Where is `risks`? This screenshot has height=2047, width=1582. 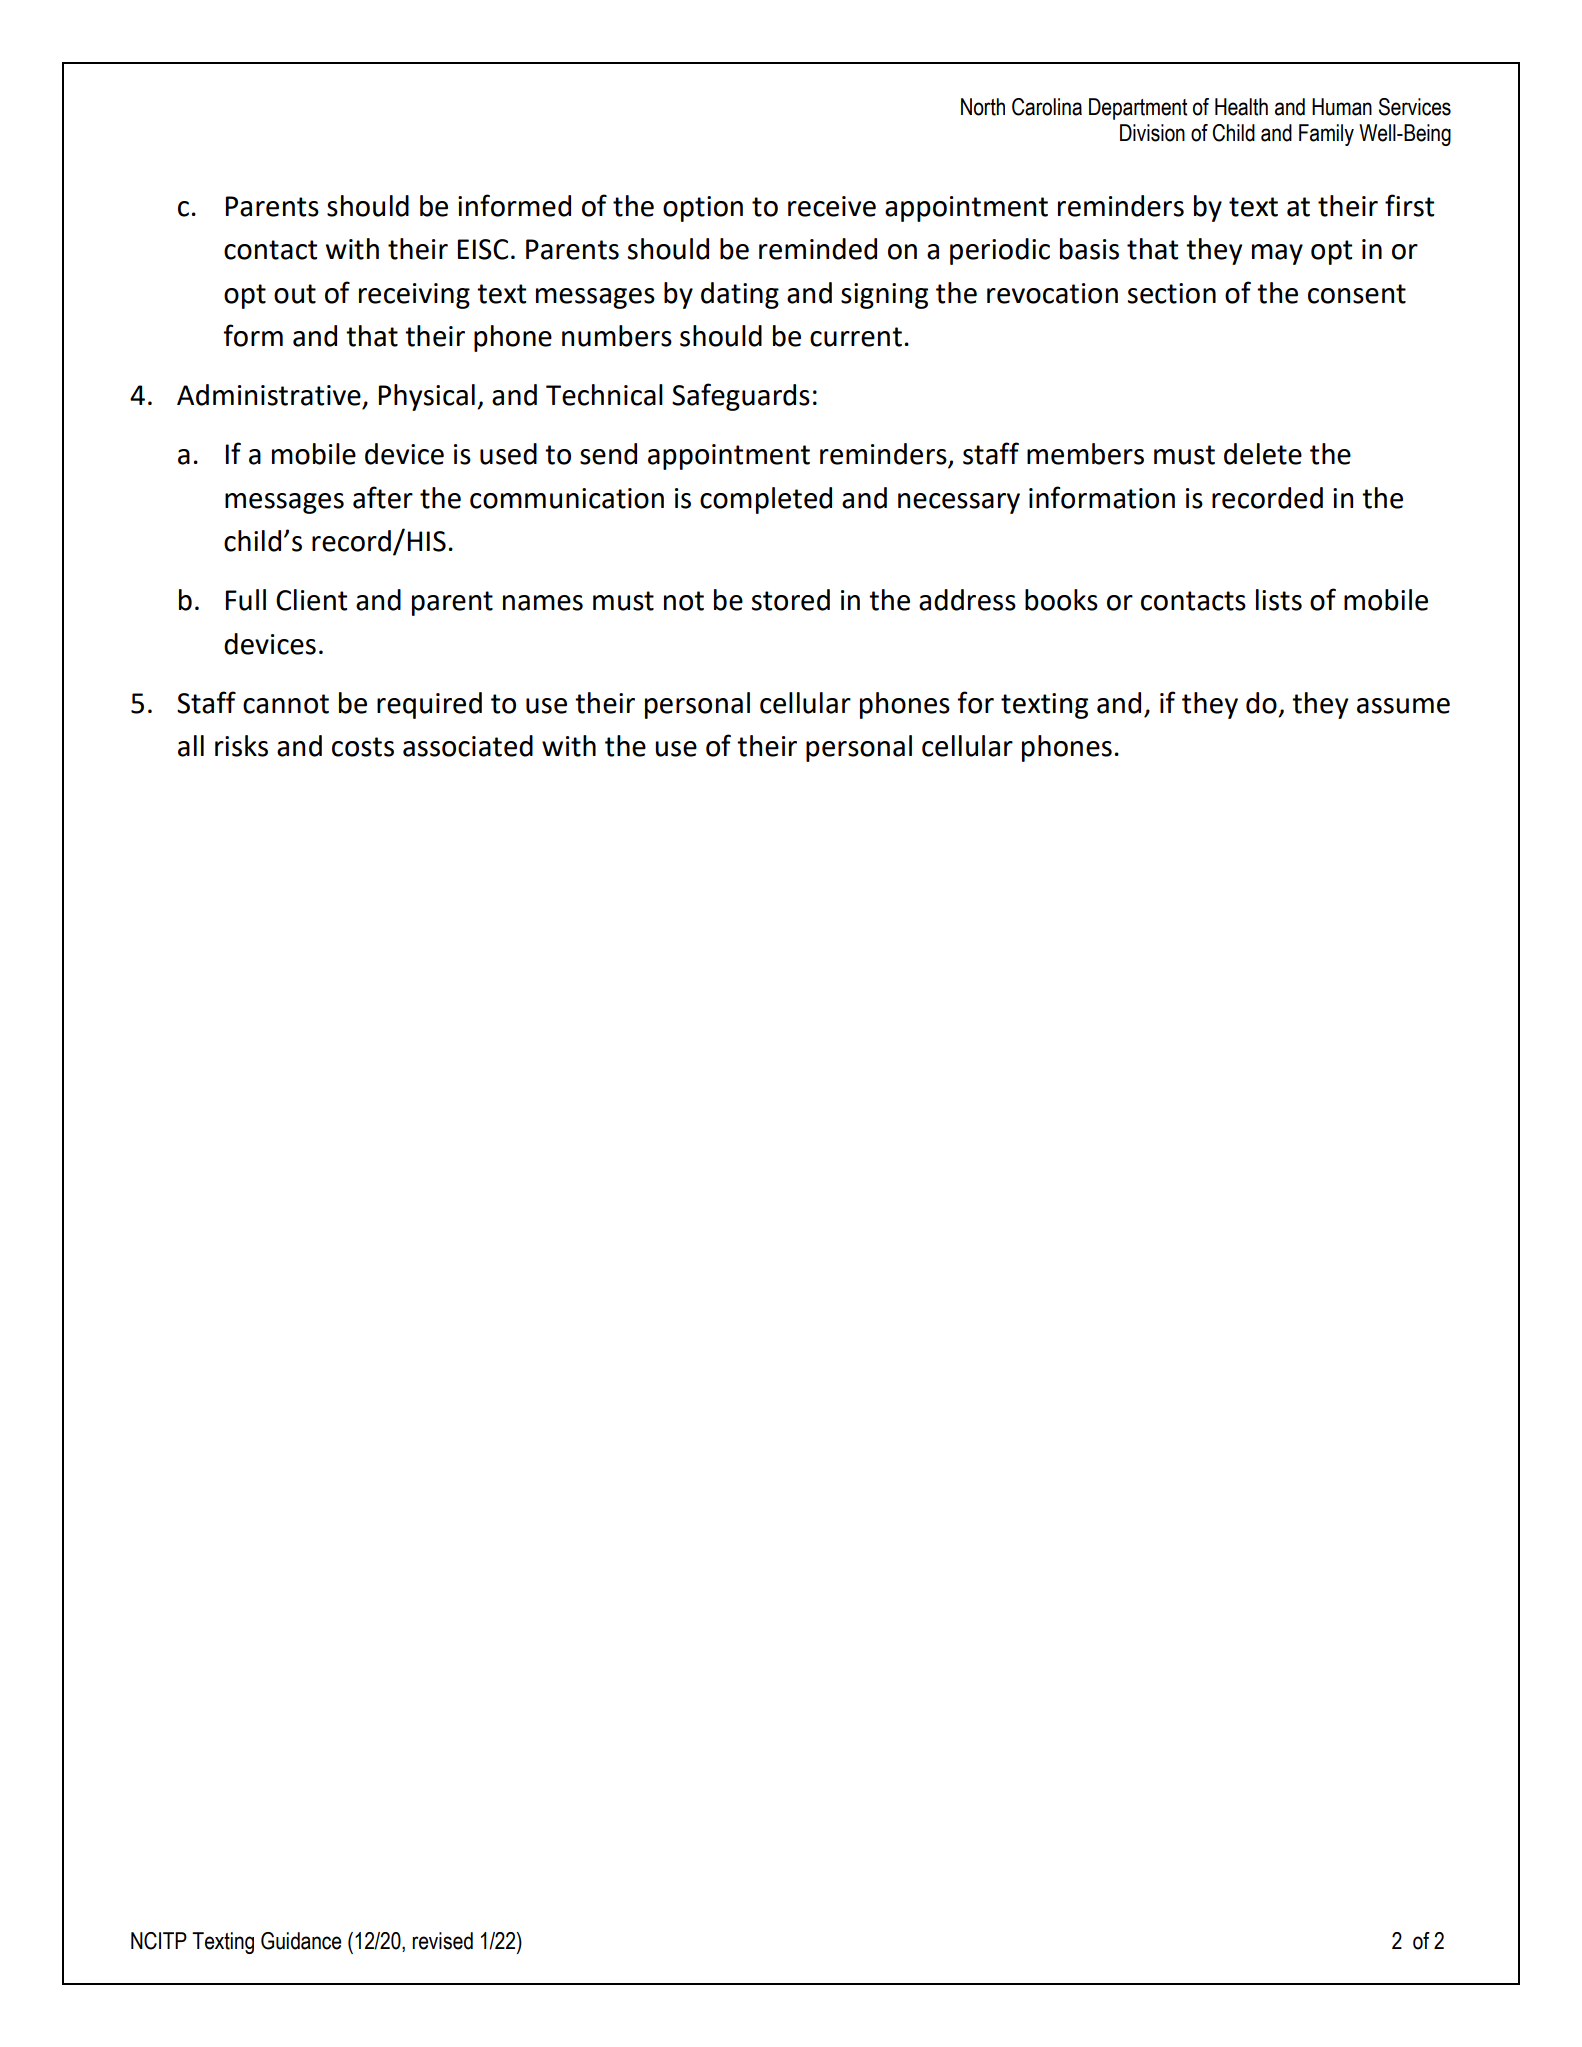
risks is located at coordinates (241, 746).
